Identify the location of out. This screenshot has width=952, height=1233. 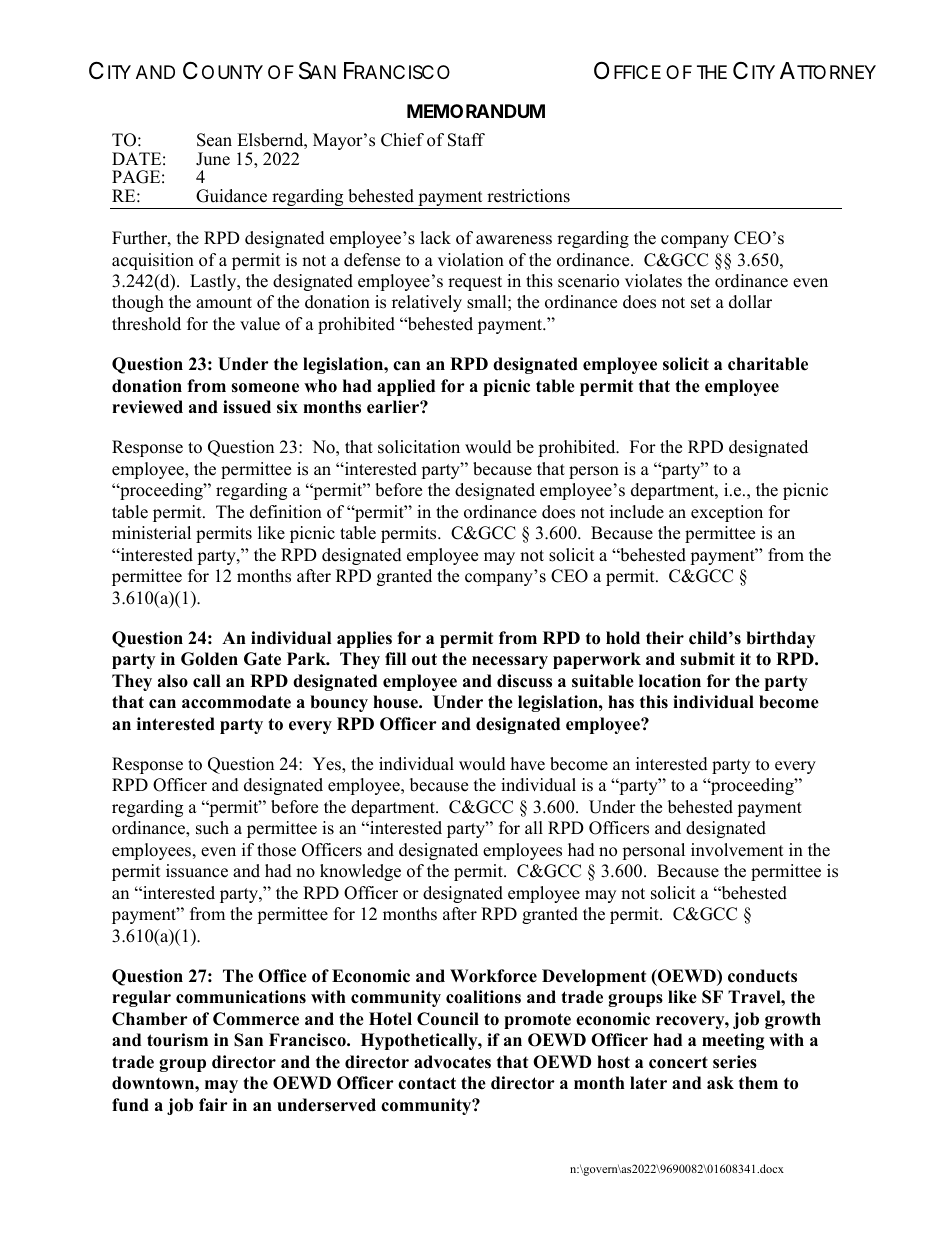
(424, 659).
